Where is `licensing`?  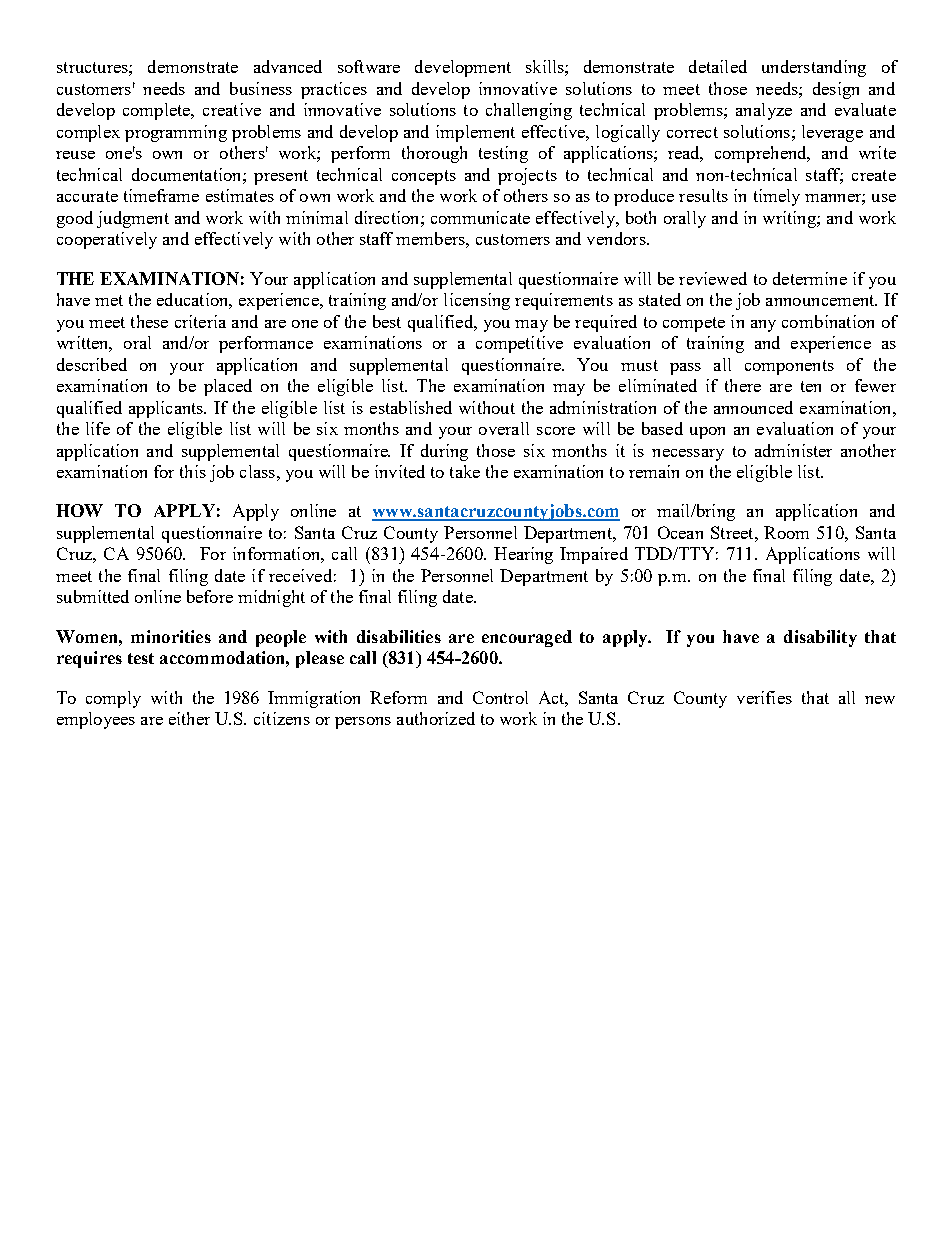
licensing is located at coordinates (477, 301).
